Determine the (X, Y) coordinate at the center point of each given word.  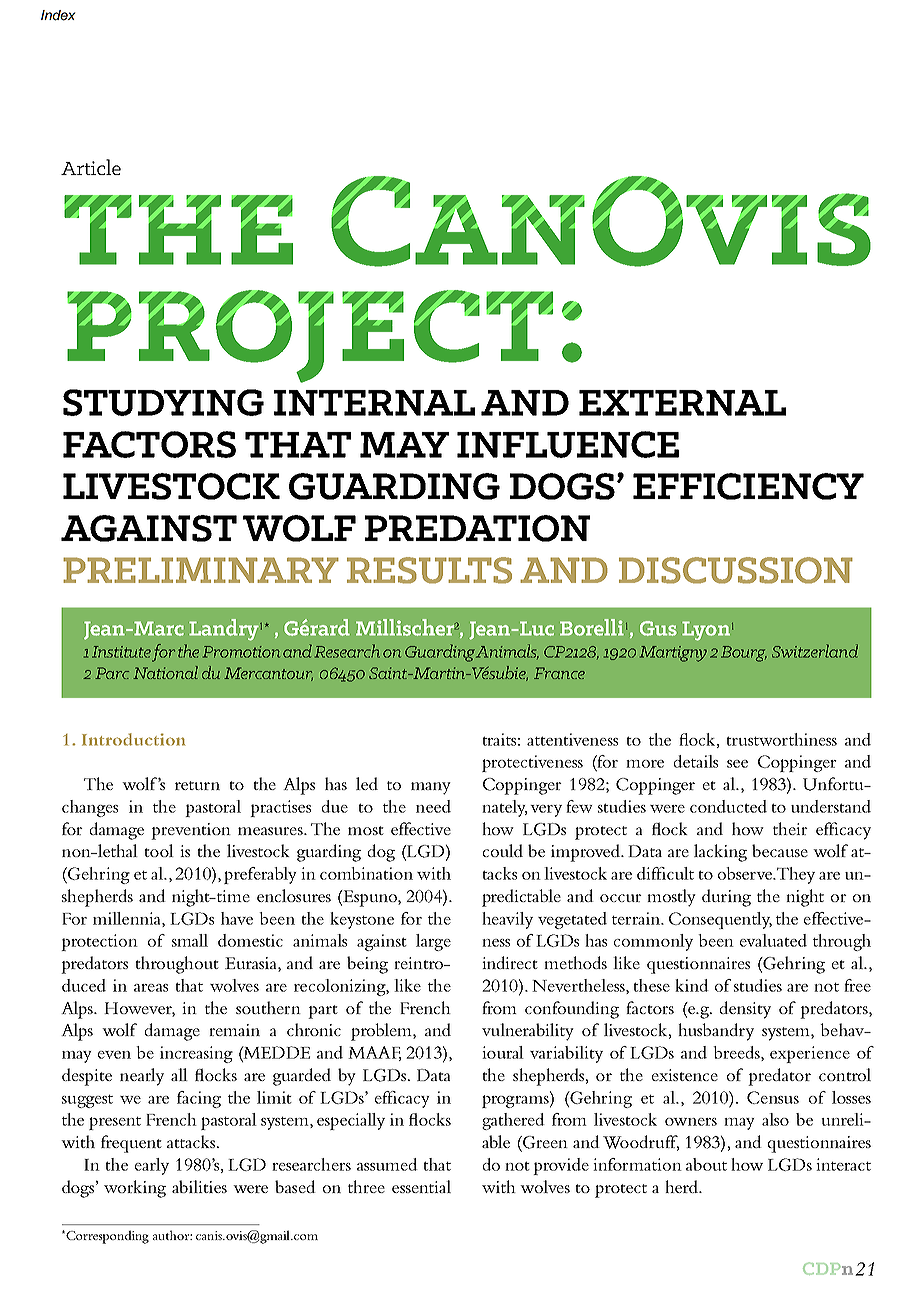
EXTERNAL (682, 403)
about (706, 1164)
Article (91, 167)
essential (421, 1186)
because (780, 850)
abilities (199, 1186)
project (310, 336)
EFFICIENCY (748, 486)
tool (159, 850)
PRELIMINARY (201, 570)
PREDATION (477, 528)
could (503, 850)
